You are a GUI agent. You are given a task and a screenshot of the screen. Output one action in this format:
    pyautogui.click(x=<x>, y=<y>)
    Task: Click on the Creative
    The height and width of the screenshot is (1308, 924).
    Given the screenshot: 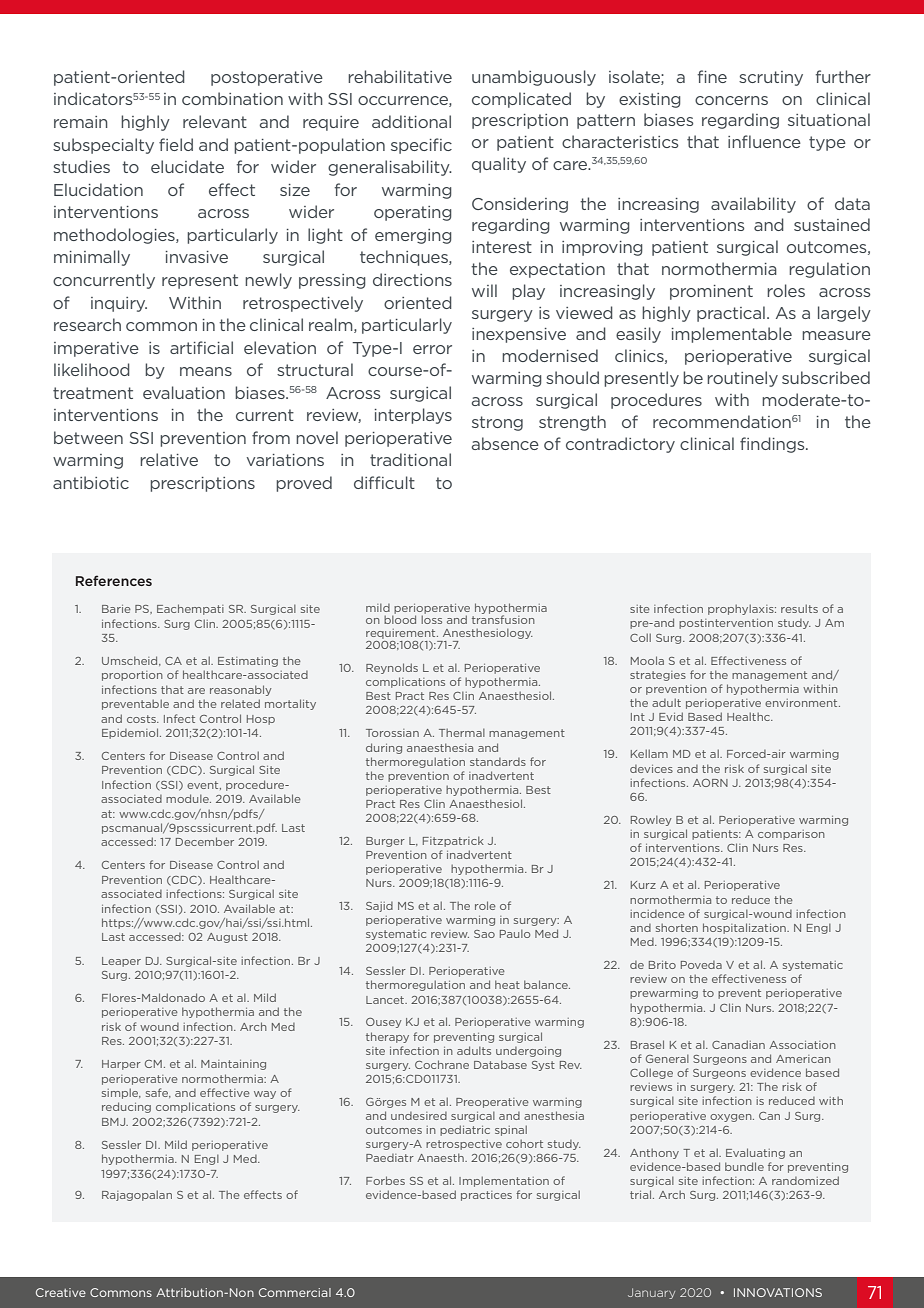 What is the action you would take?
    pyautogui.click(x=61, y=1292)
